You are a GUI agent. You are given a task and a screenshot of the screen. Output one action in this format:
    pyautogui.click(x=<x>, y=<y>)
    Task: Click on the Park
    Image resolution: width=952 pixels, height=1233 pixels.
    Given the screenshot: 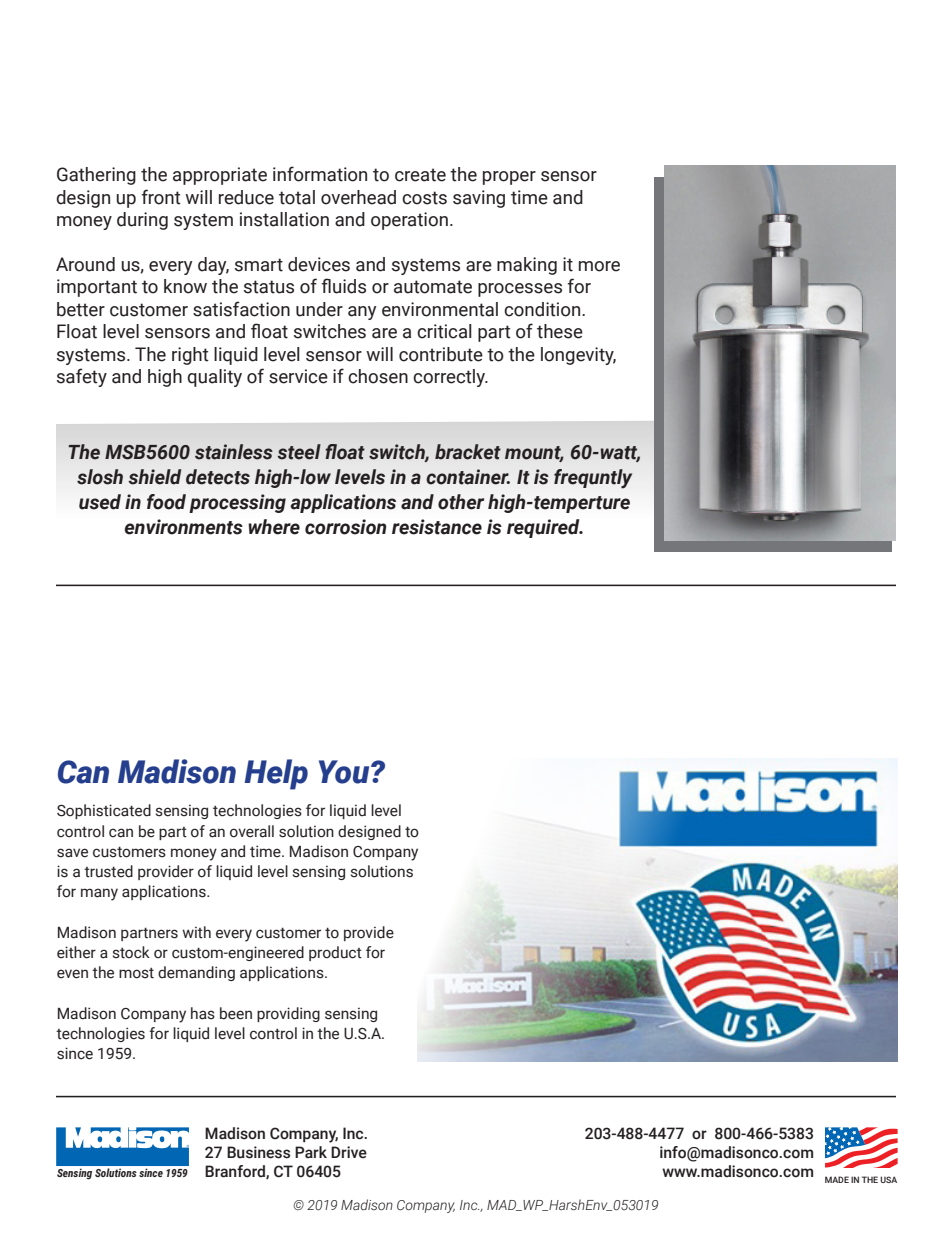 What is the action you would take?
    pyautogui.click(x=311, y=1152)
